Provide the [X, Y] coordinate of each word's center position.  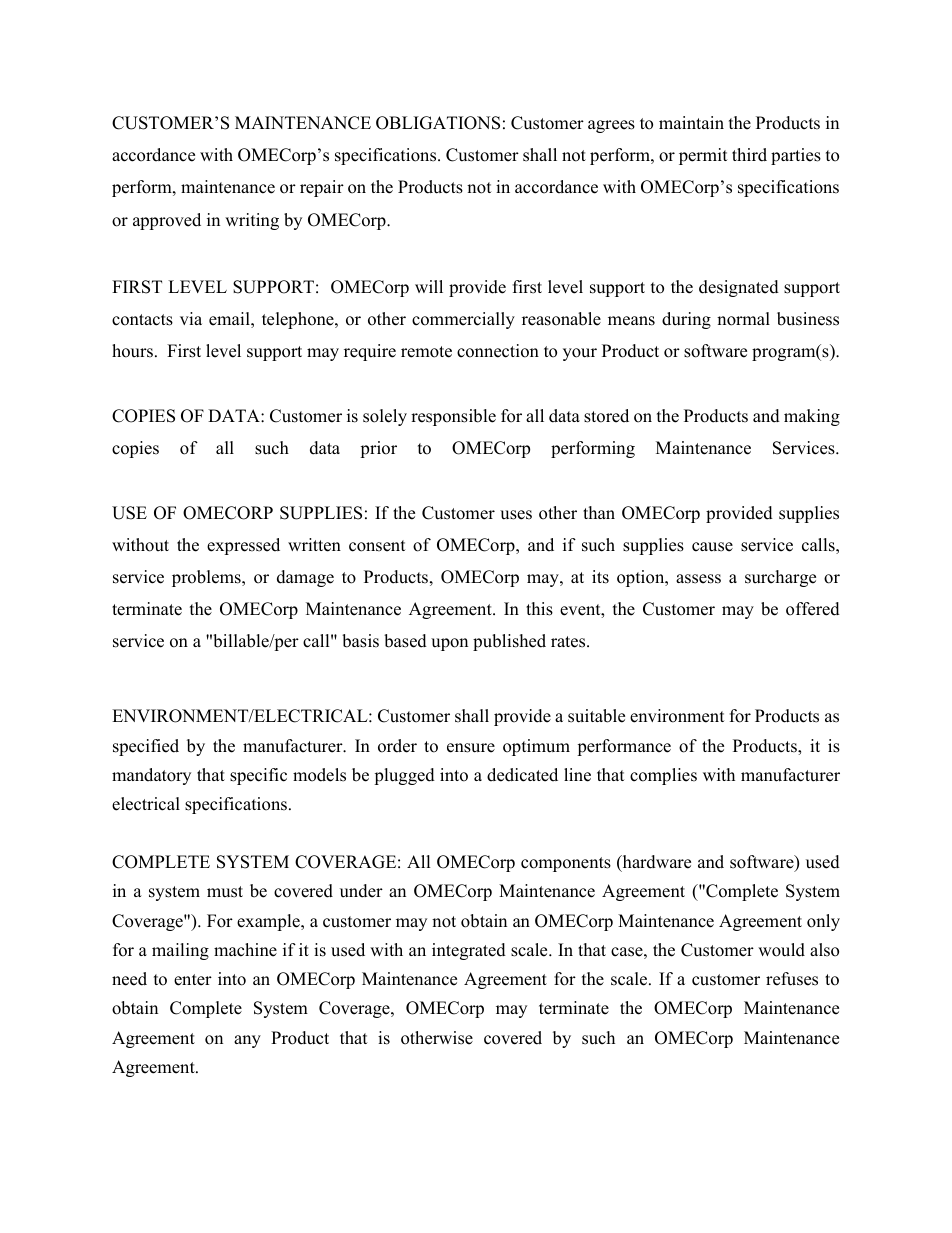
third [749, 155]
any [247, 1041]
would [781, 950]
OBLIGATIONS [438, 123]
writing [252, 221]
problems [207, 578]
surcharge [780, 578]
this [539, 609]
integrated [469, 951]
